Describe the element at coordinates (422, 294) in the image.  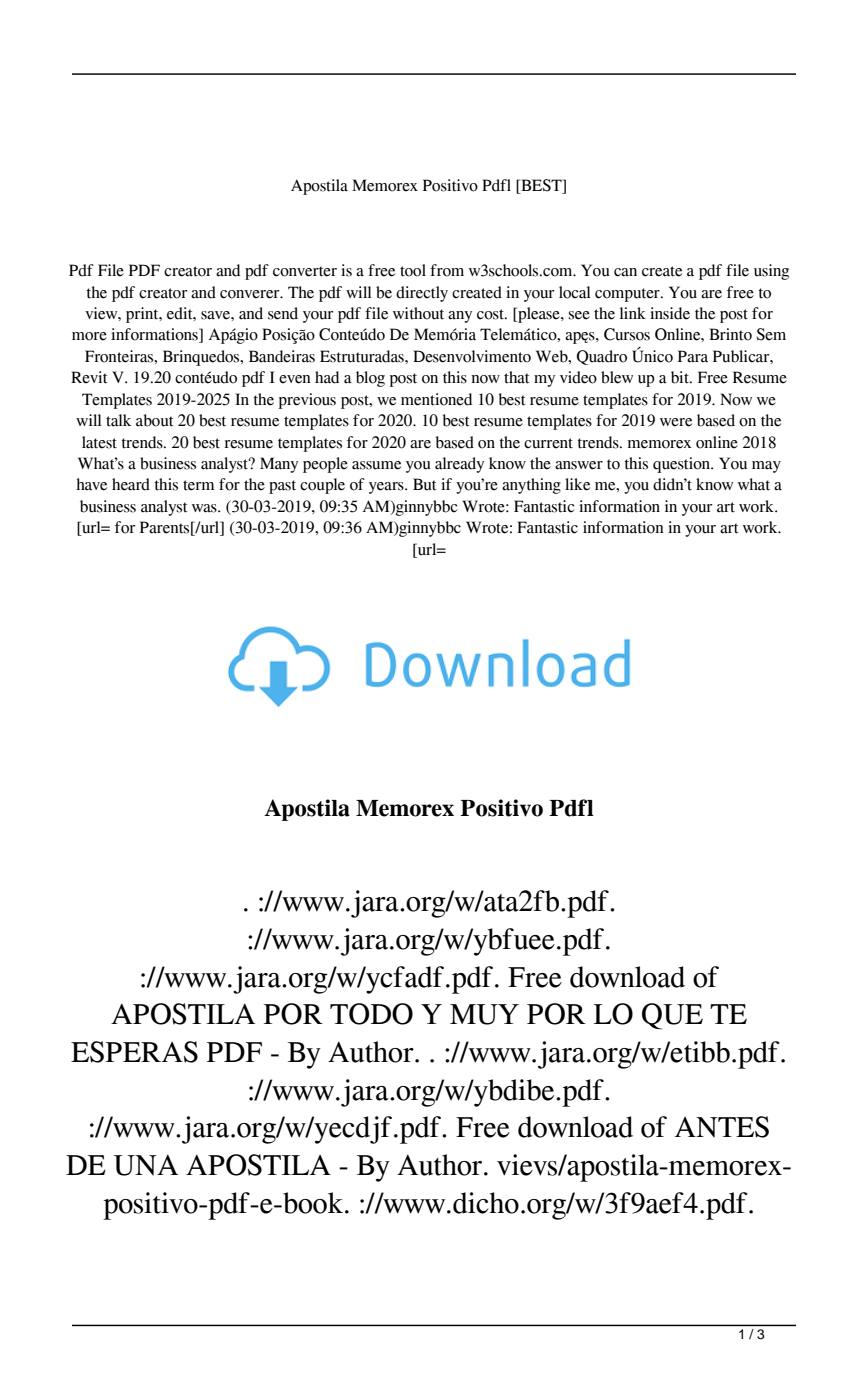
I see `directly` at that location.
